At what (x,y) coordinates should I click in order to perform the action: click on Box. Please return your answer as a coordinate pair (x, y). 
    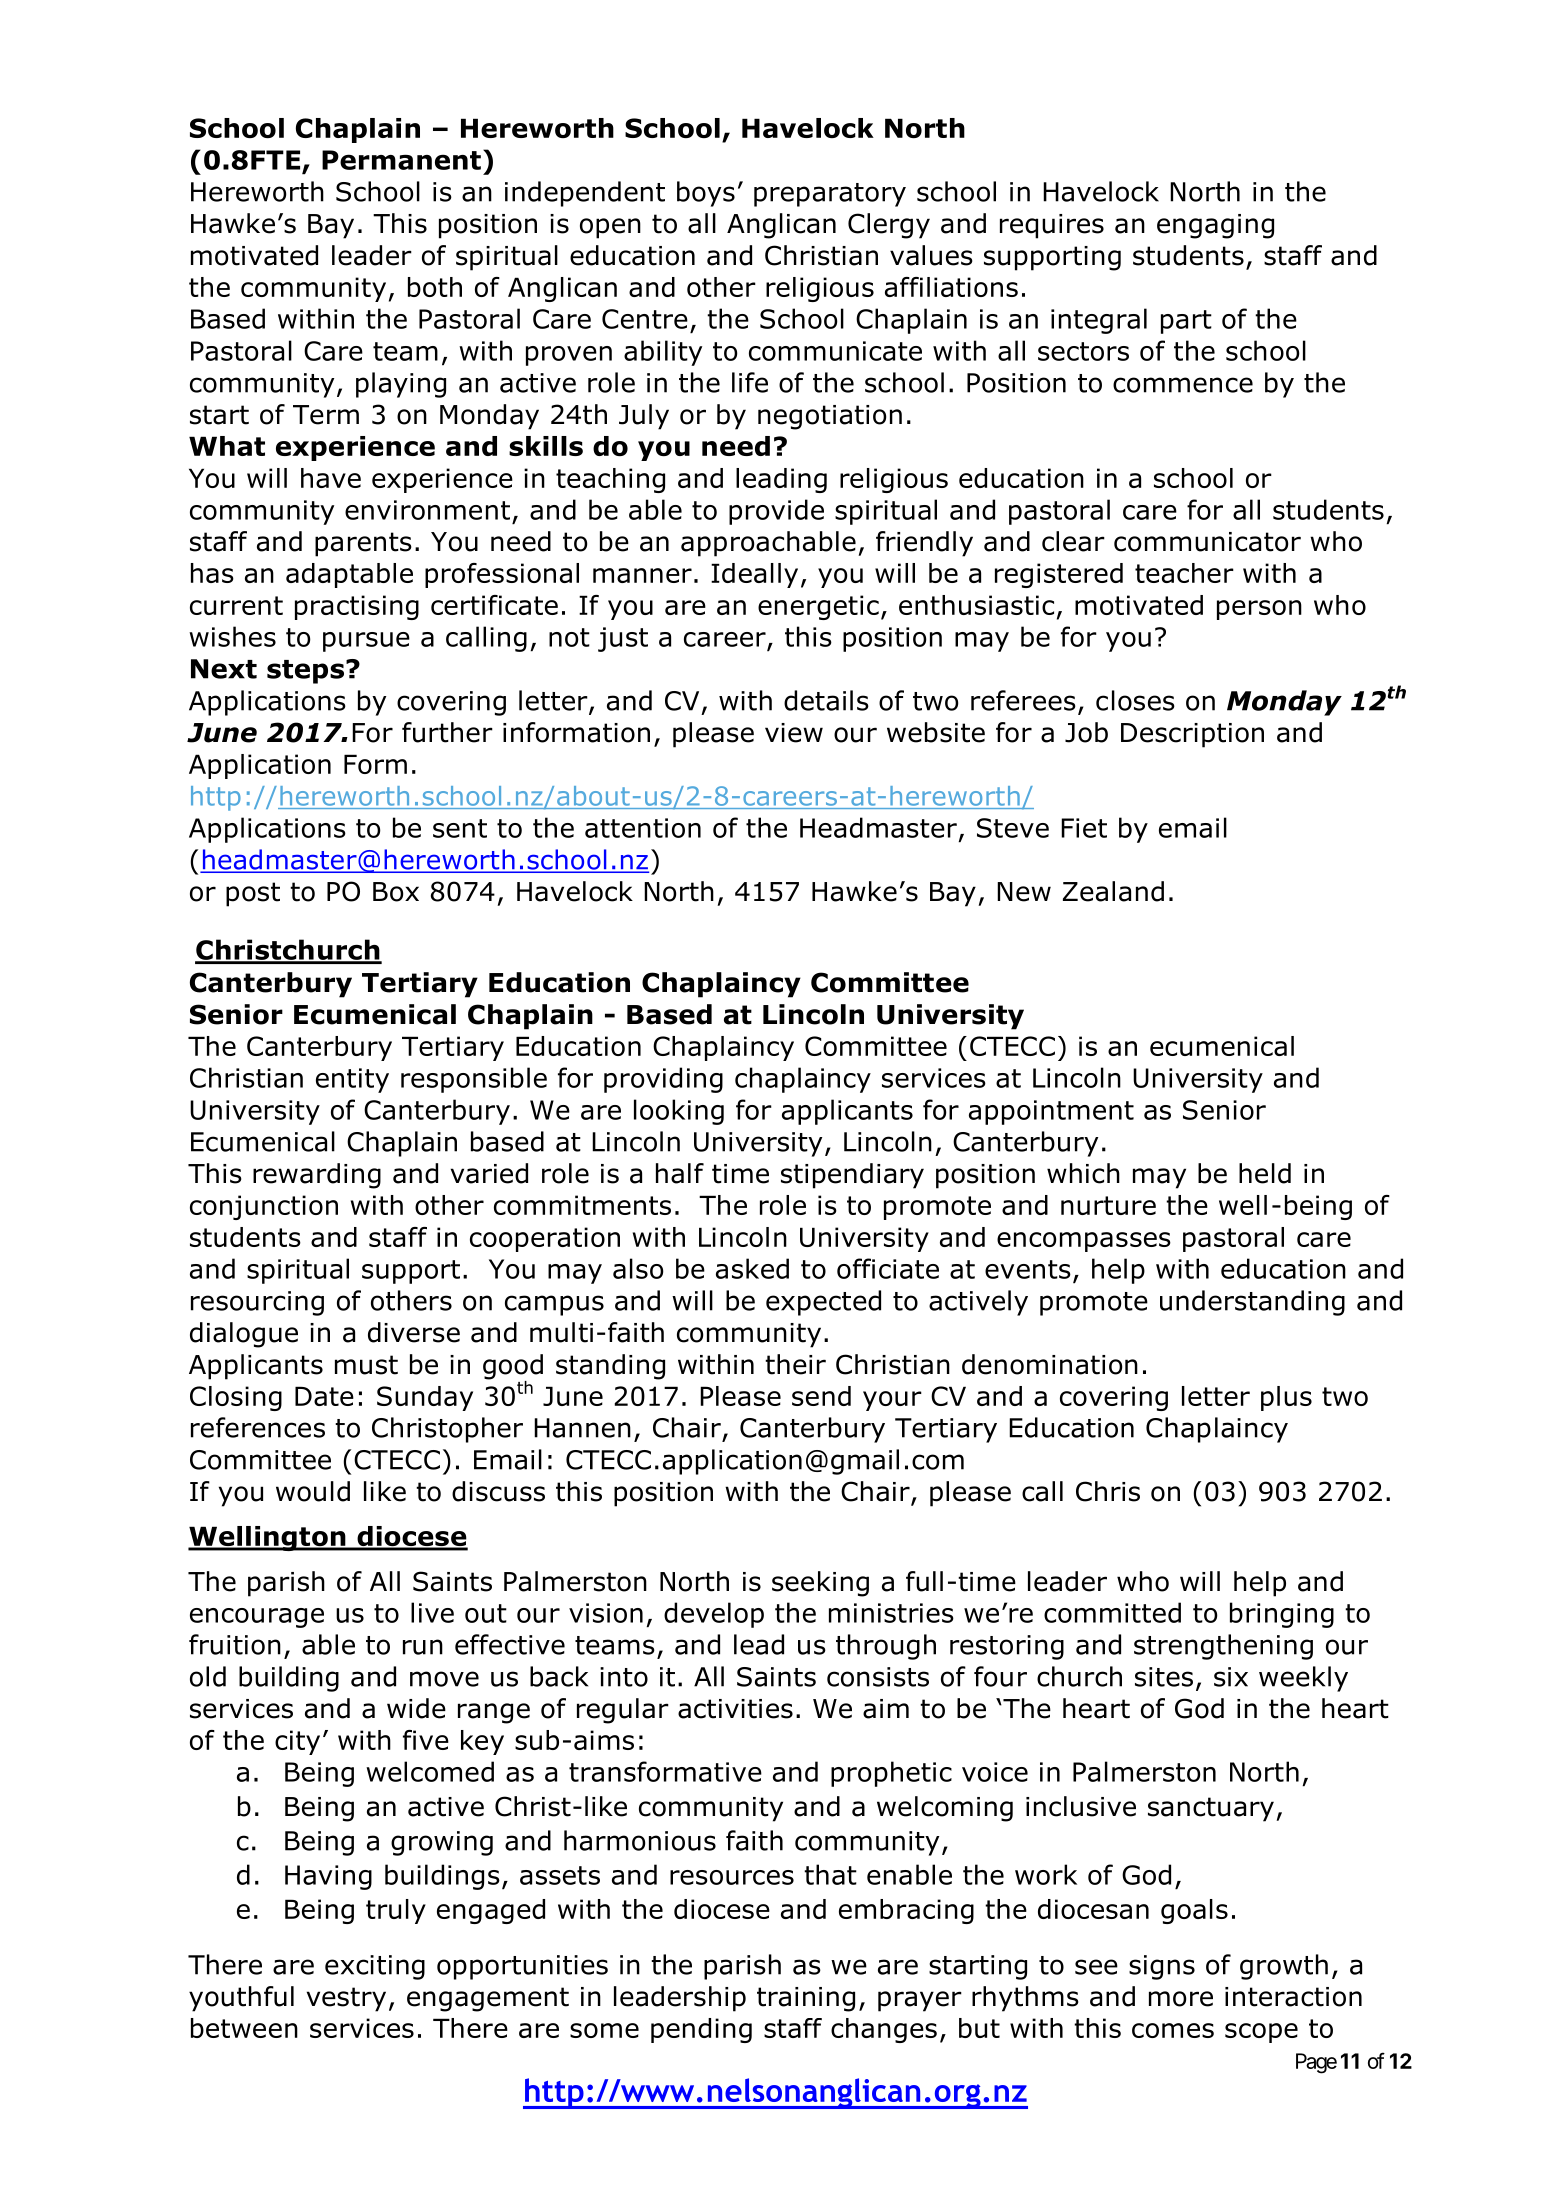
    Looking at the image, I should click on (396, 892).
